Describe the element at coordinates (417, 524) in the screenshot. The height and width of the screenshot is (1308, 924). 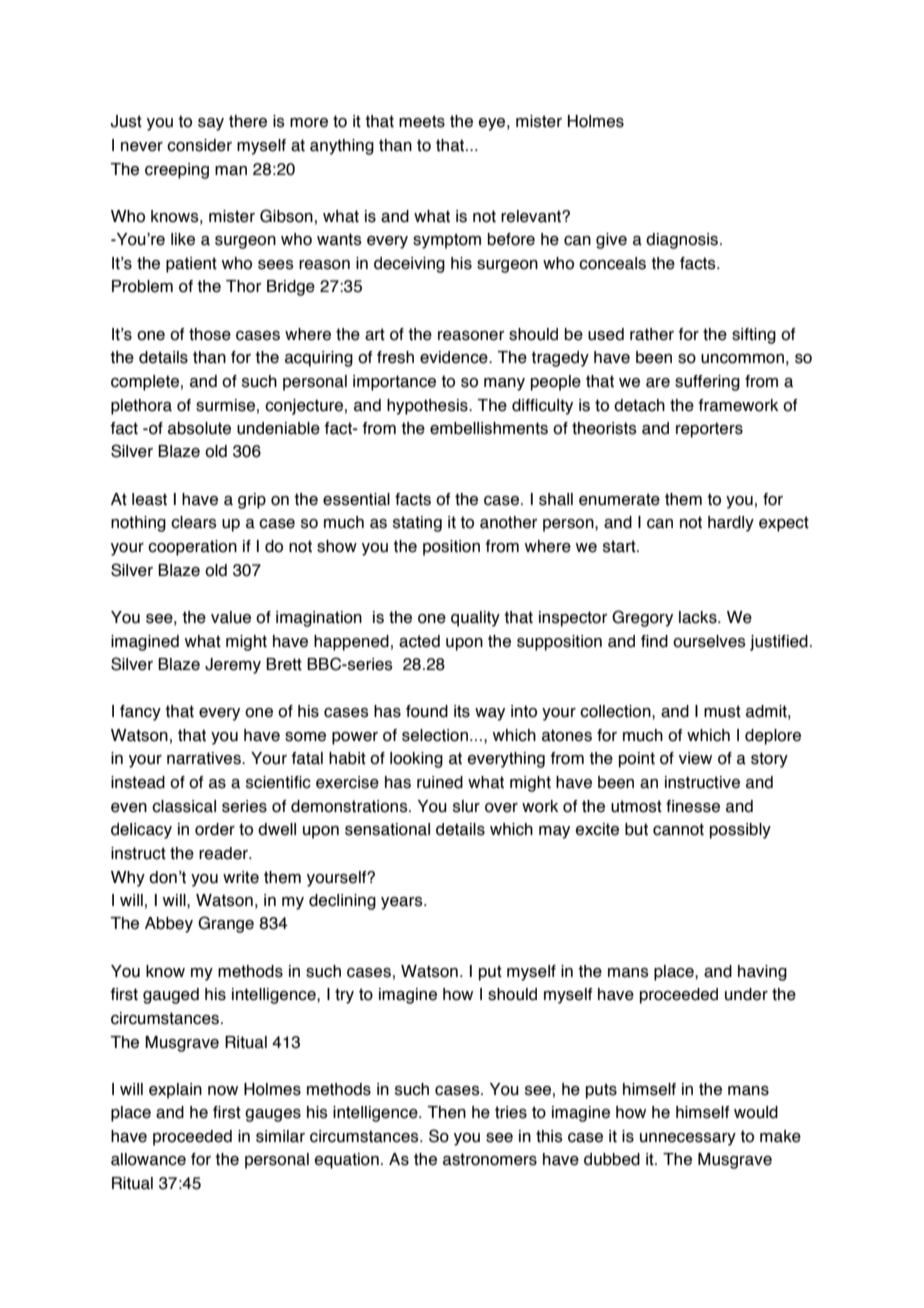
I see `stating` at that location.
